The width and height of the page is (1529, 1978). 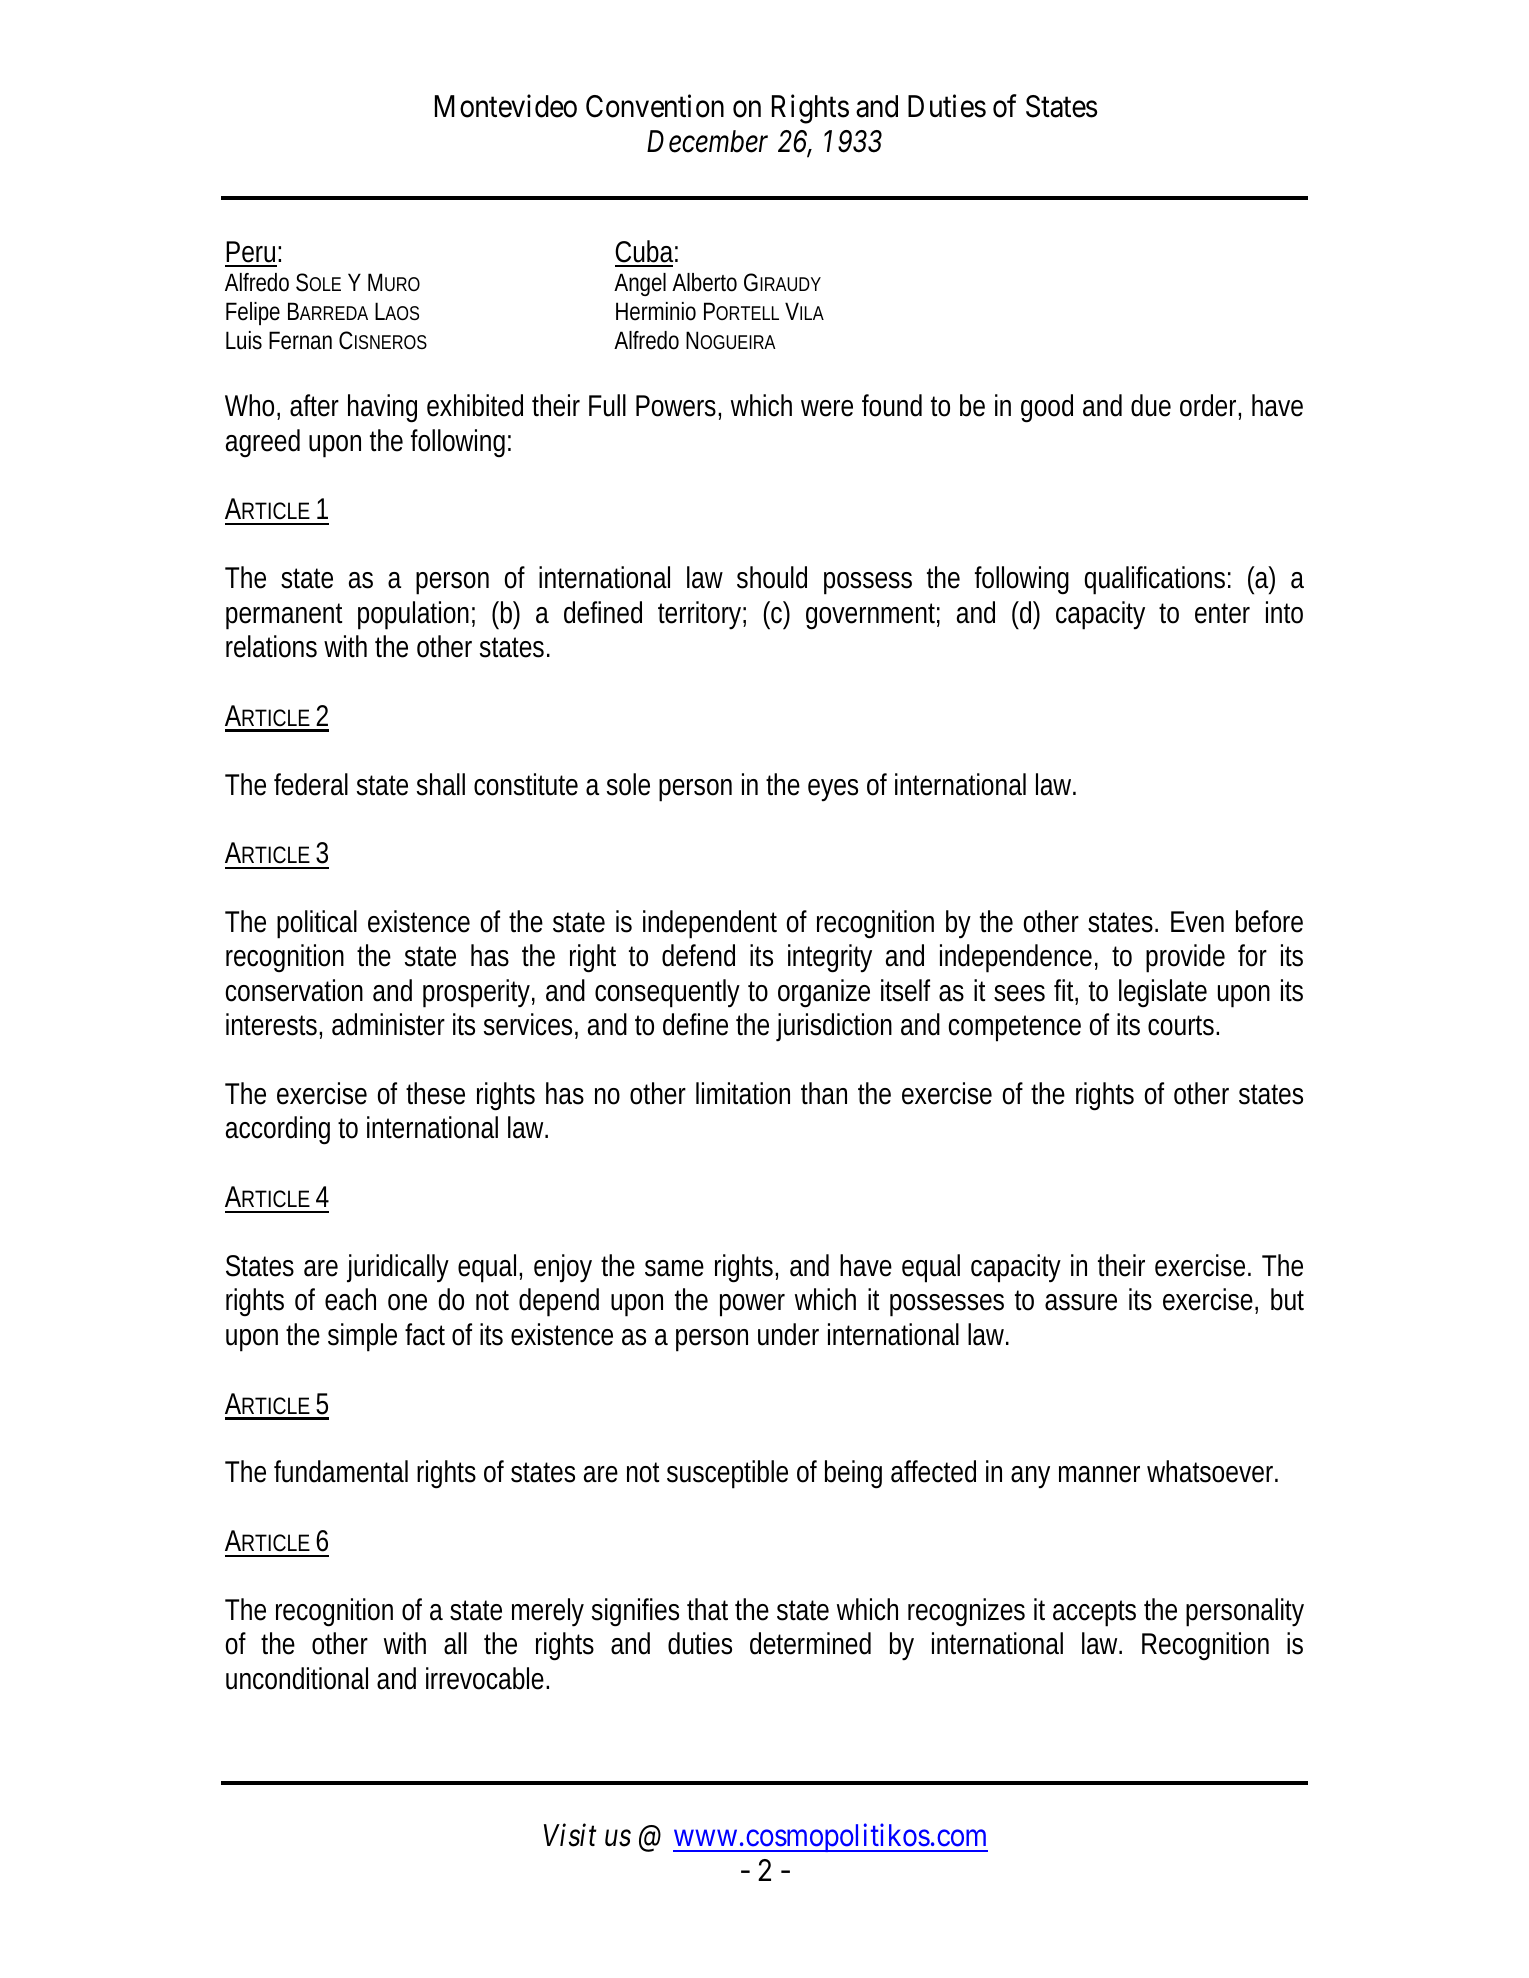 I want to click on enter, so click(x=1222, y=613).
